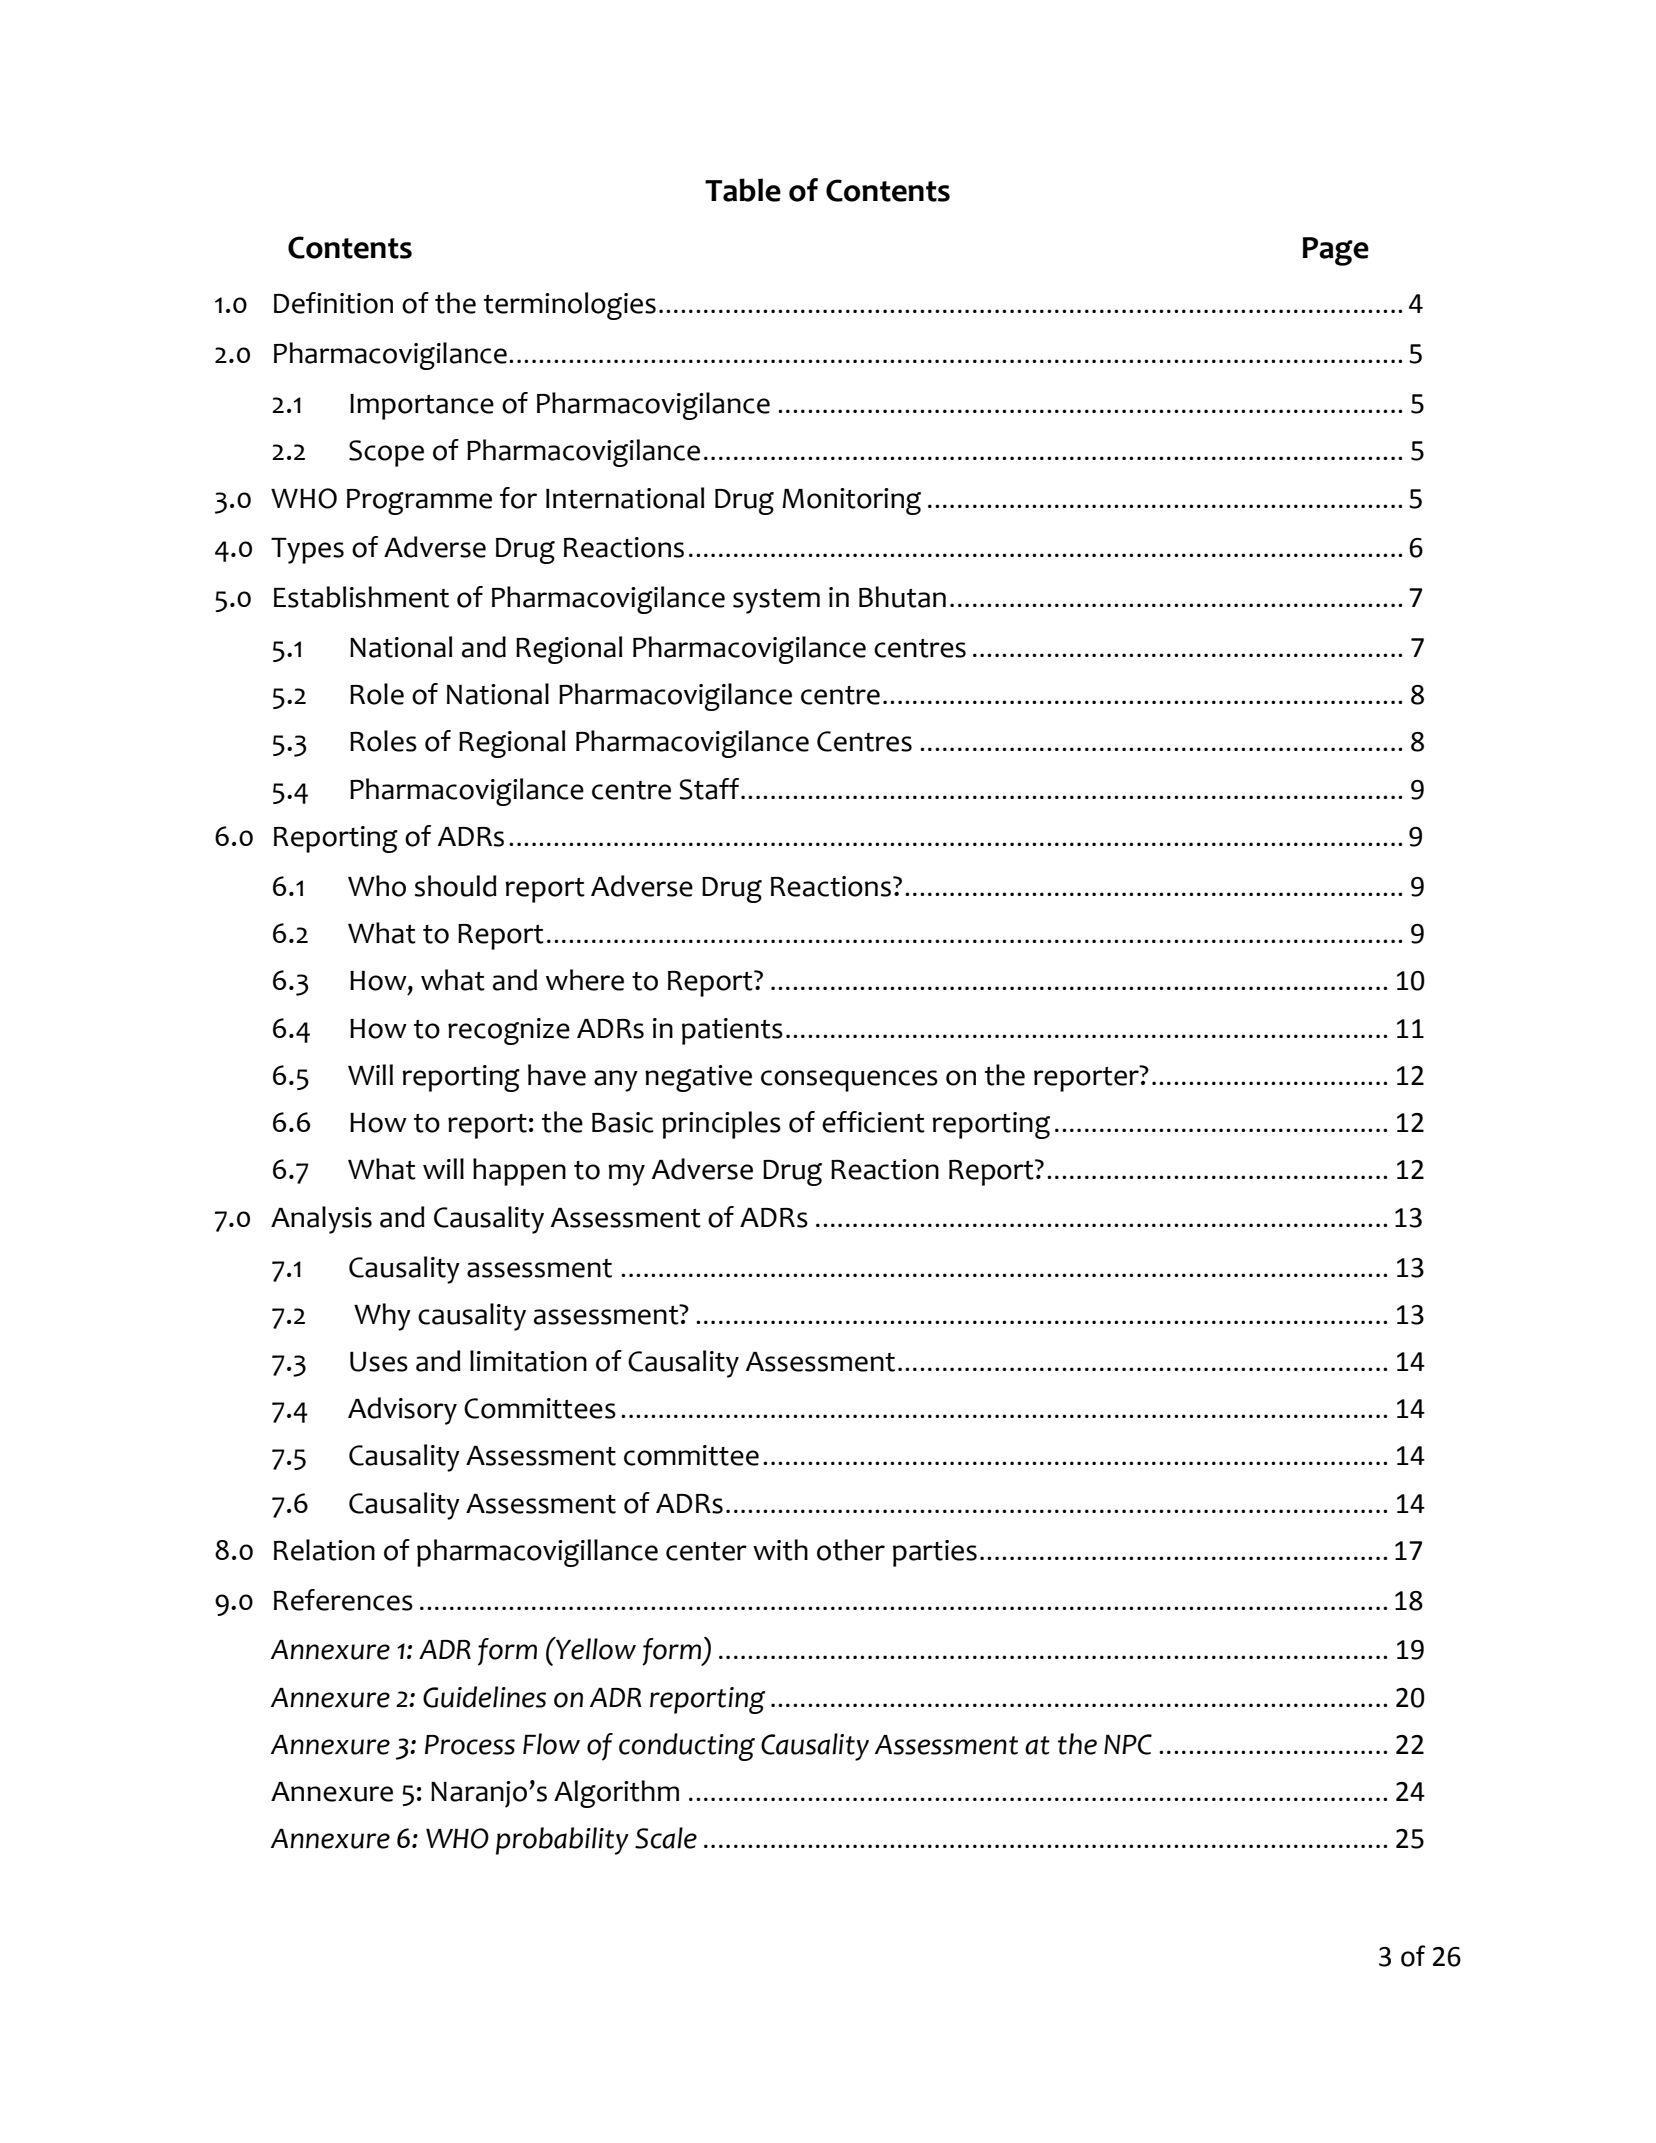 This screenshot has width=1656, height=2143. Describe the element at coordinates (470, 1745) in the screenshot. I see `Process` at that location.
